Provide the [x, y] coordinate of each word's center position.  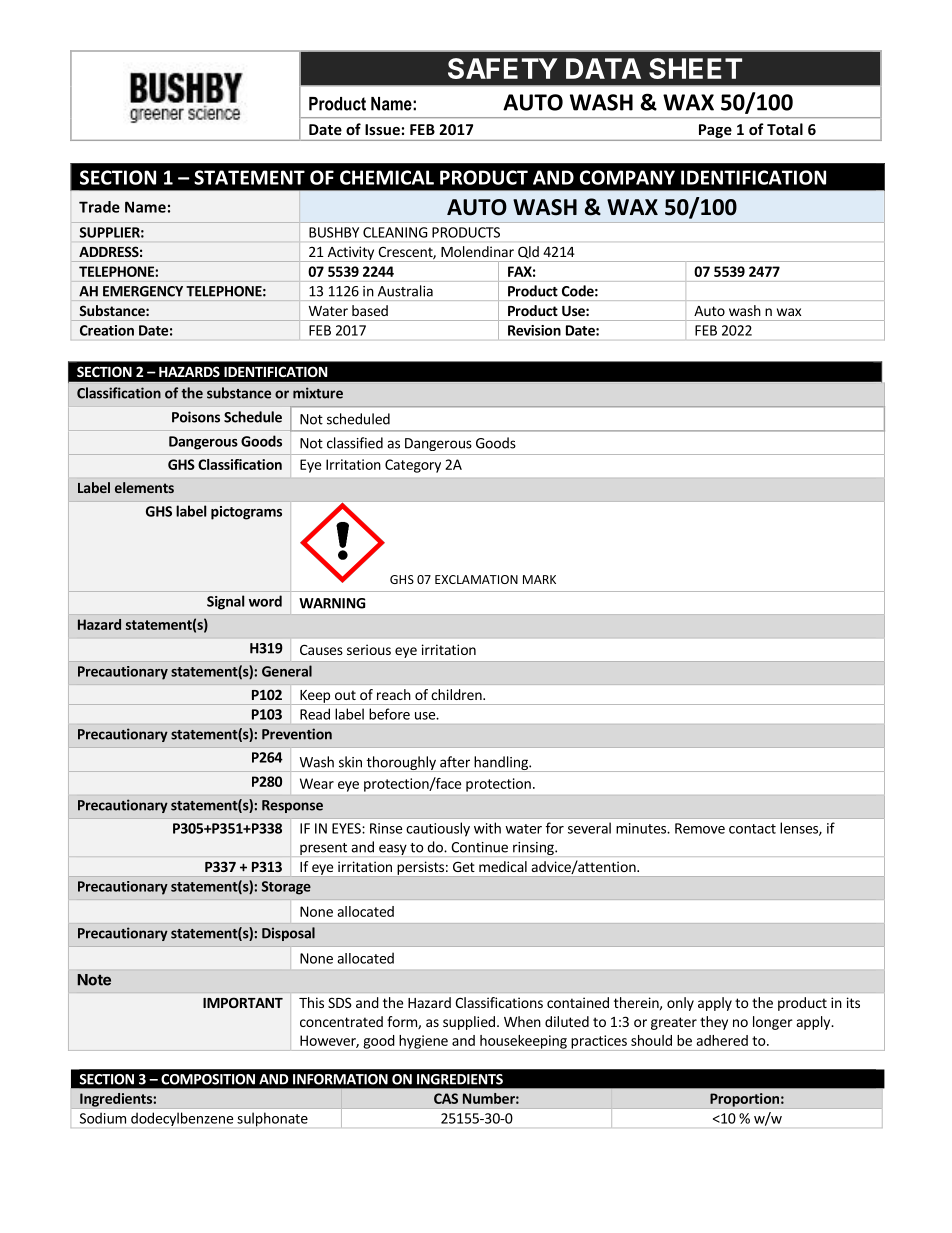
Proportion [744, 1100]
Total [785, 129]
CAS [446, 1098]
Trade [99, 207]
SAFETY [503, 68]
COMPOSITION [208, 1079]
